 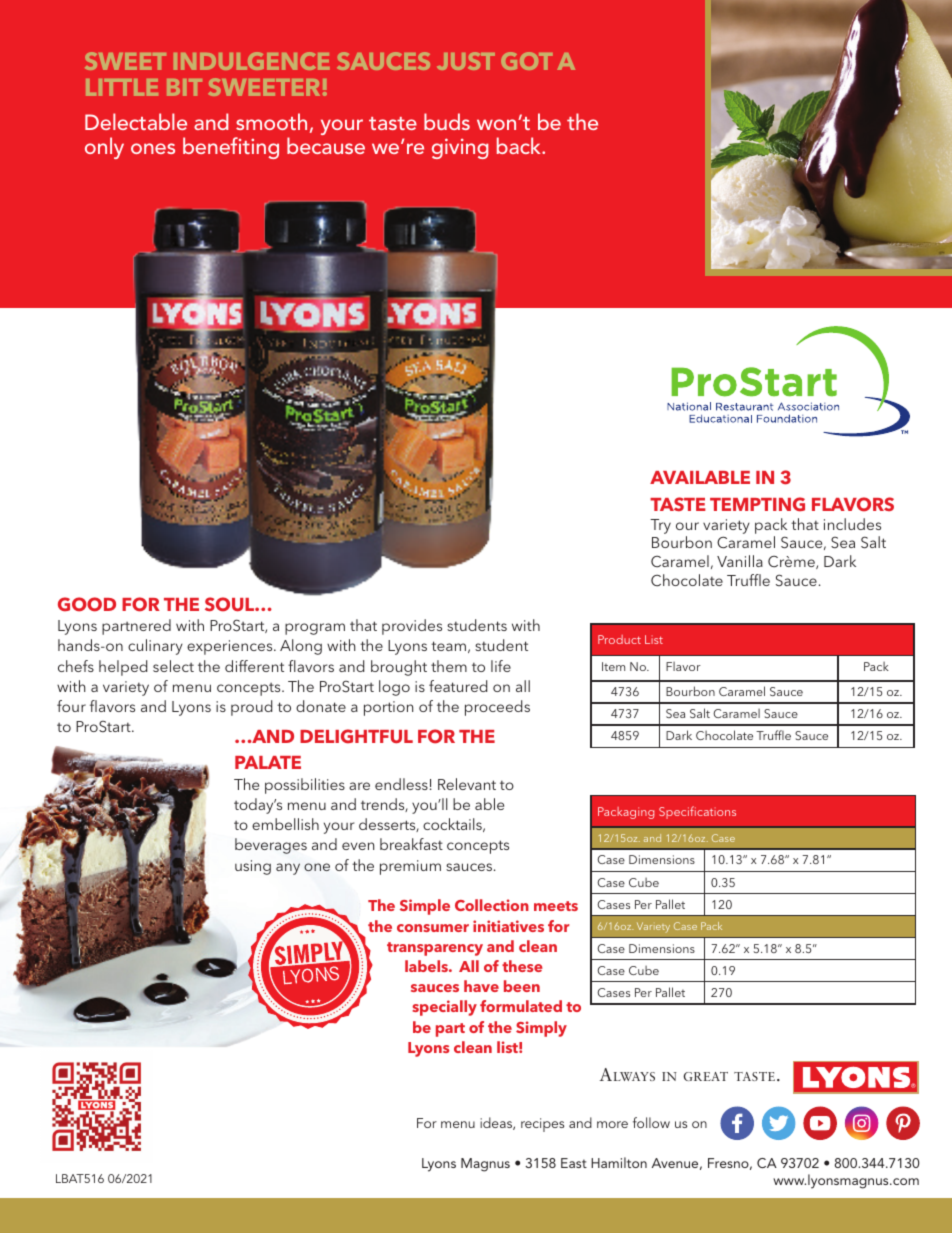 I want to click on TEMPTING, so click(x=757, y=504).
